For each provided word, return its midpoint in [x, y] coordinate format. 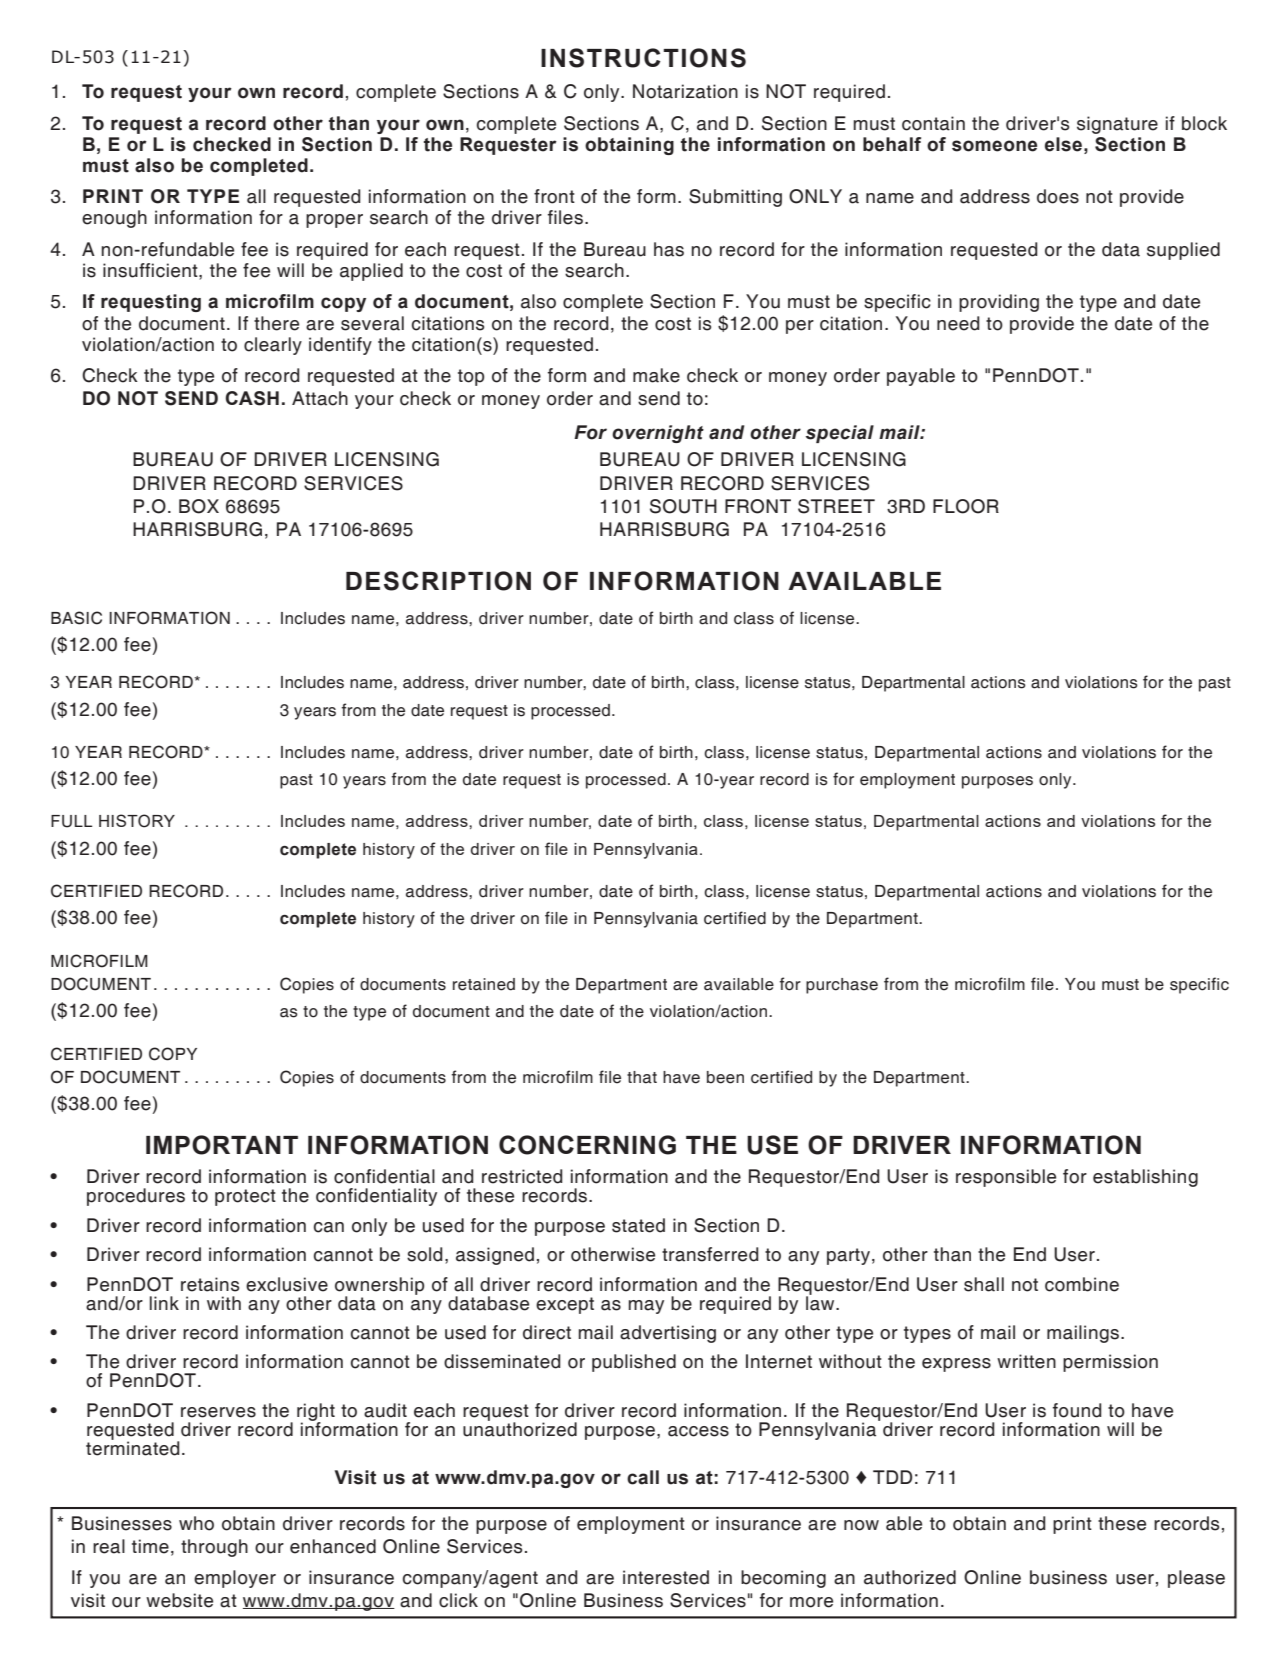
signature [1117, 125]
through [214, 1548]
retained [484, 984]
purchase [842, 986]
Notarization [685, 91]
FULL [71, 821]
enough [114, 219]
